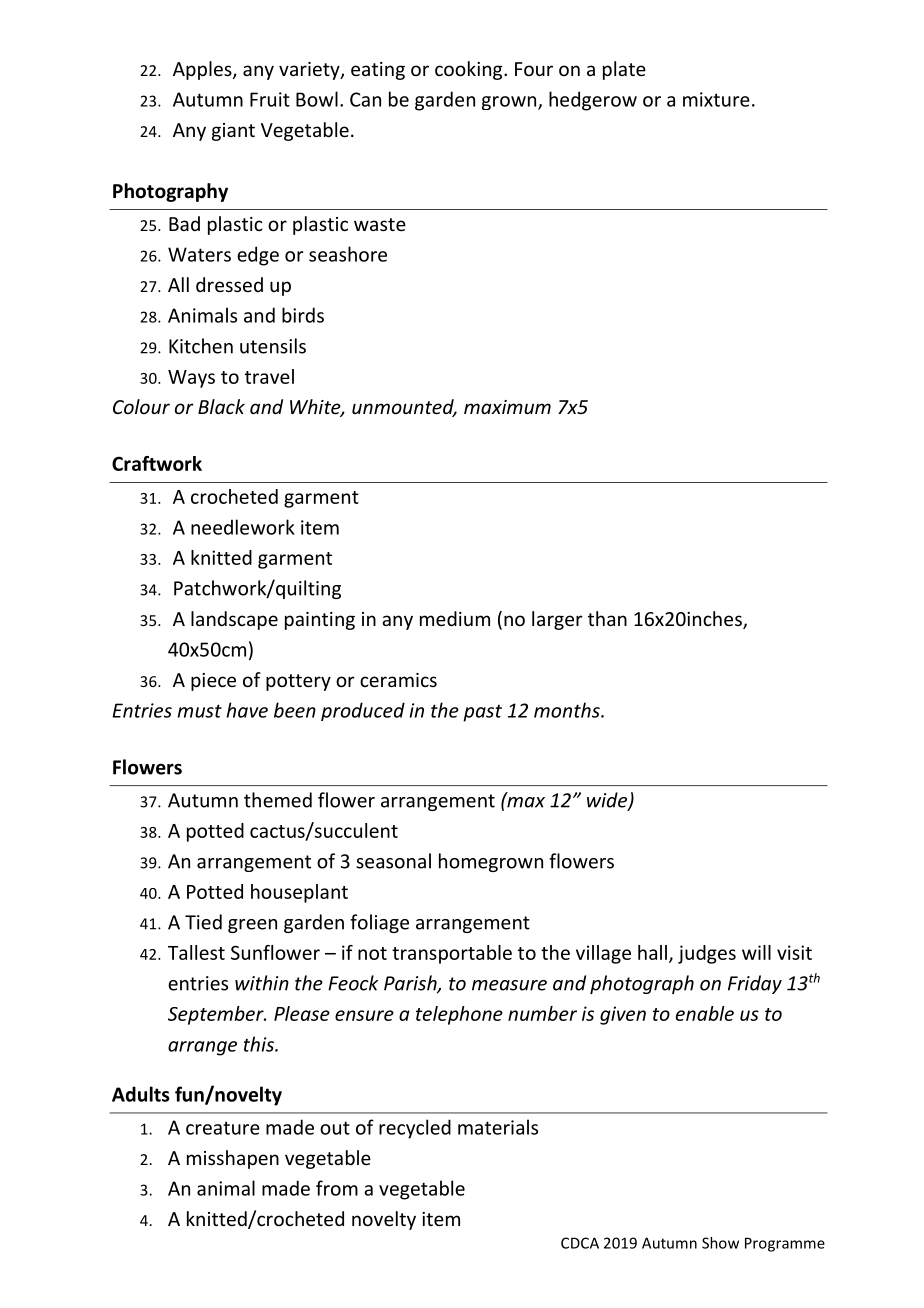  What do you see at coordinates (233, 132) in the screenshot?
I see `giant` at bounding box center [233, 132].
